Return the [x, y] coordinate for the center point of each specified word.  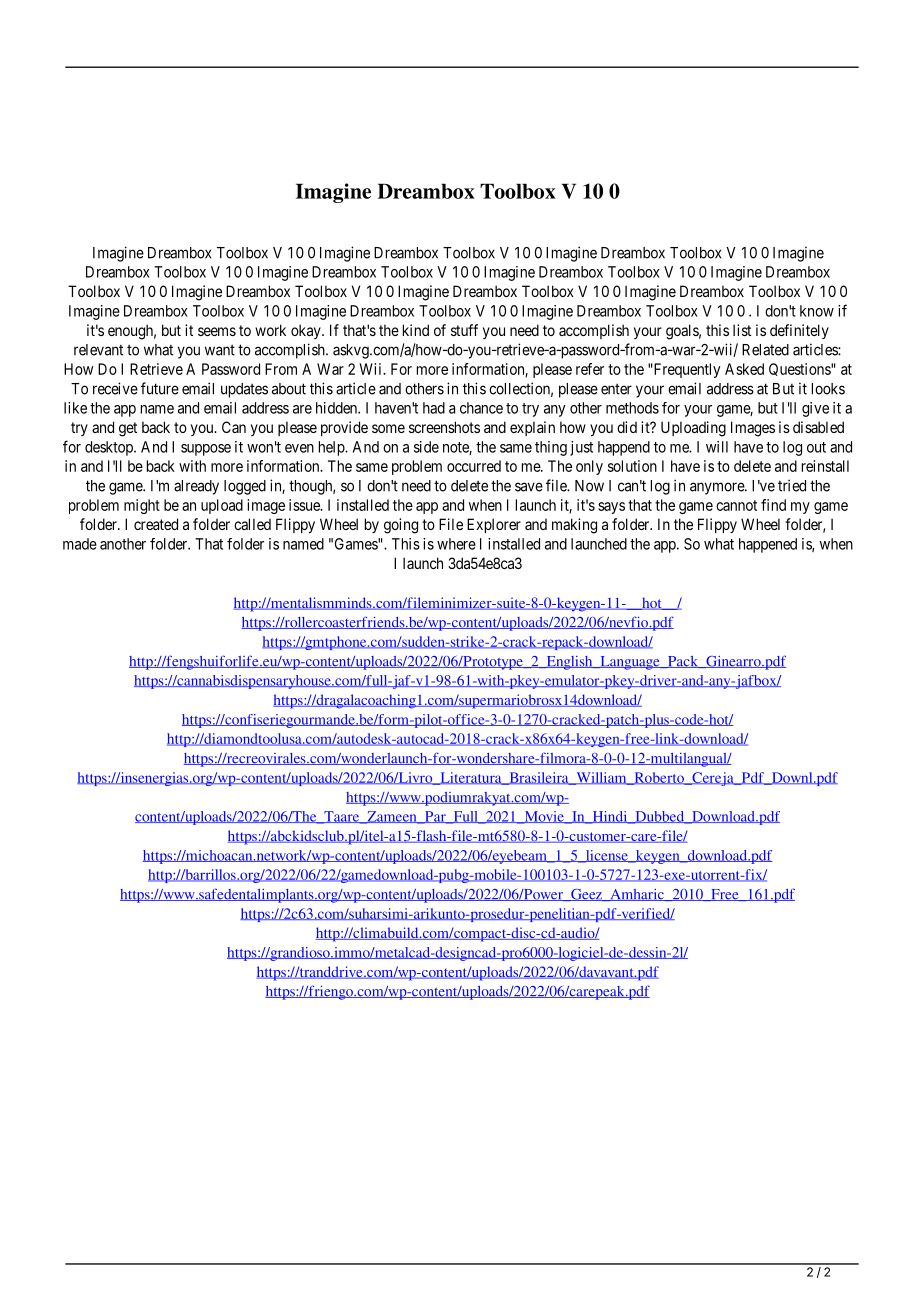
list [742, 330]
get [128, 429]
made [80, 544]
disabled [818, 427]
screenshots [444, 427]
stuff [464, 330]
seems [217, 331]
